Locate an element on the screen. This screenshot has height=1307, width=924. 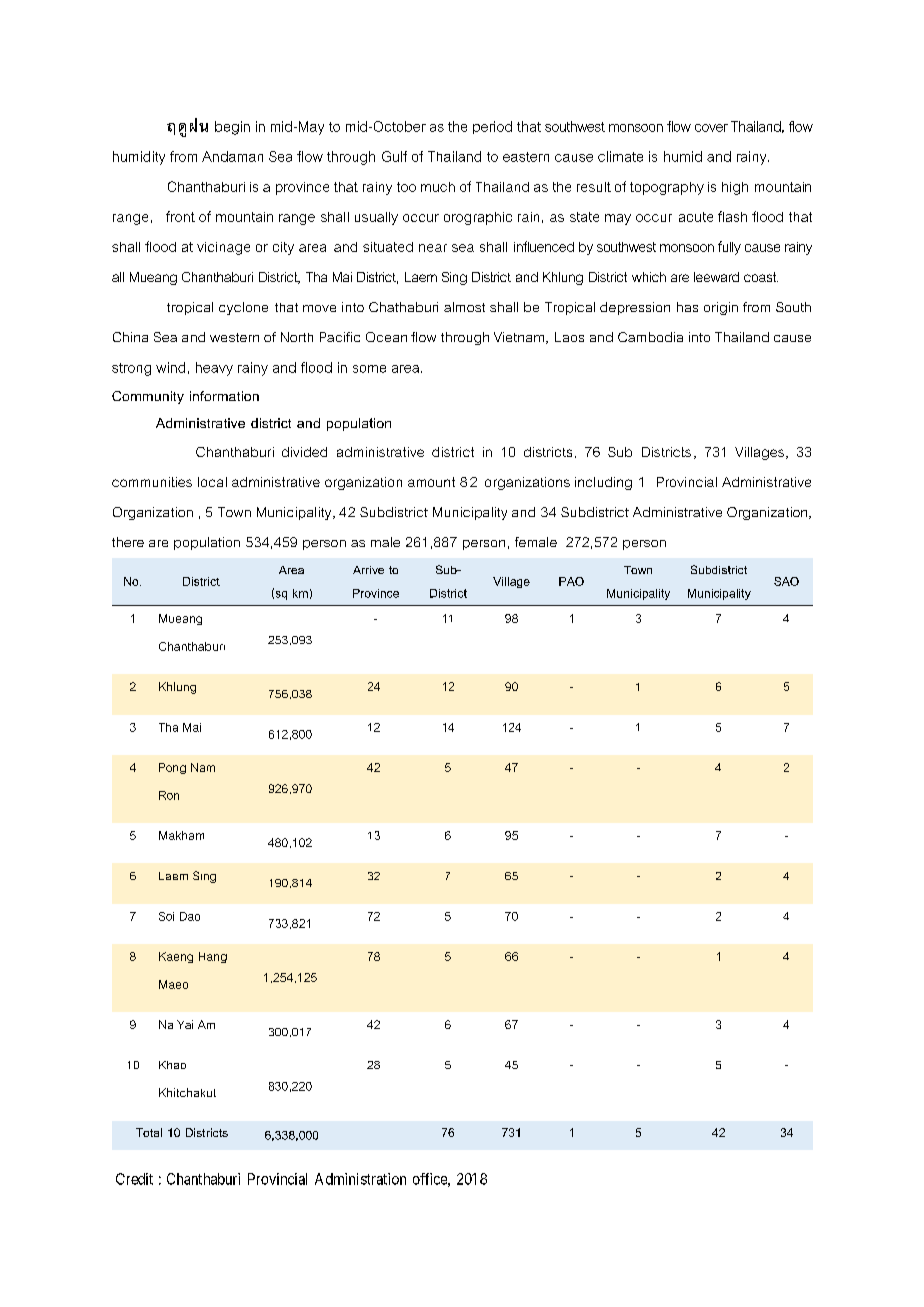
Dao is located at coordinates (190, 916).
